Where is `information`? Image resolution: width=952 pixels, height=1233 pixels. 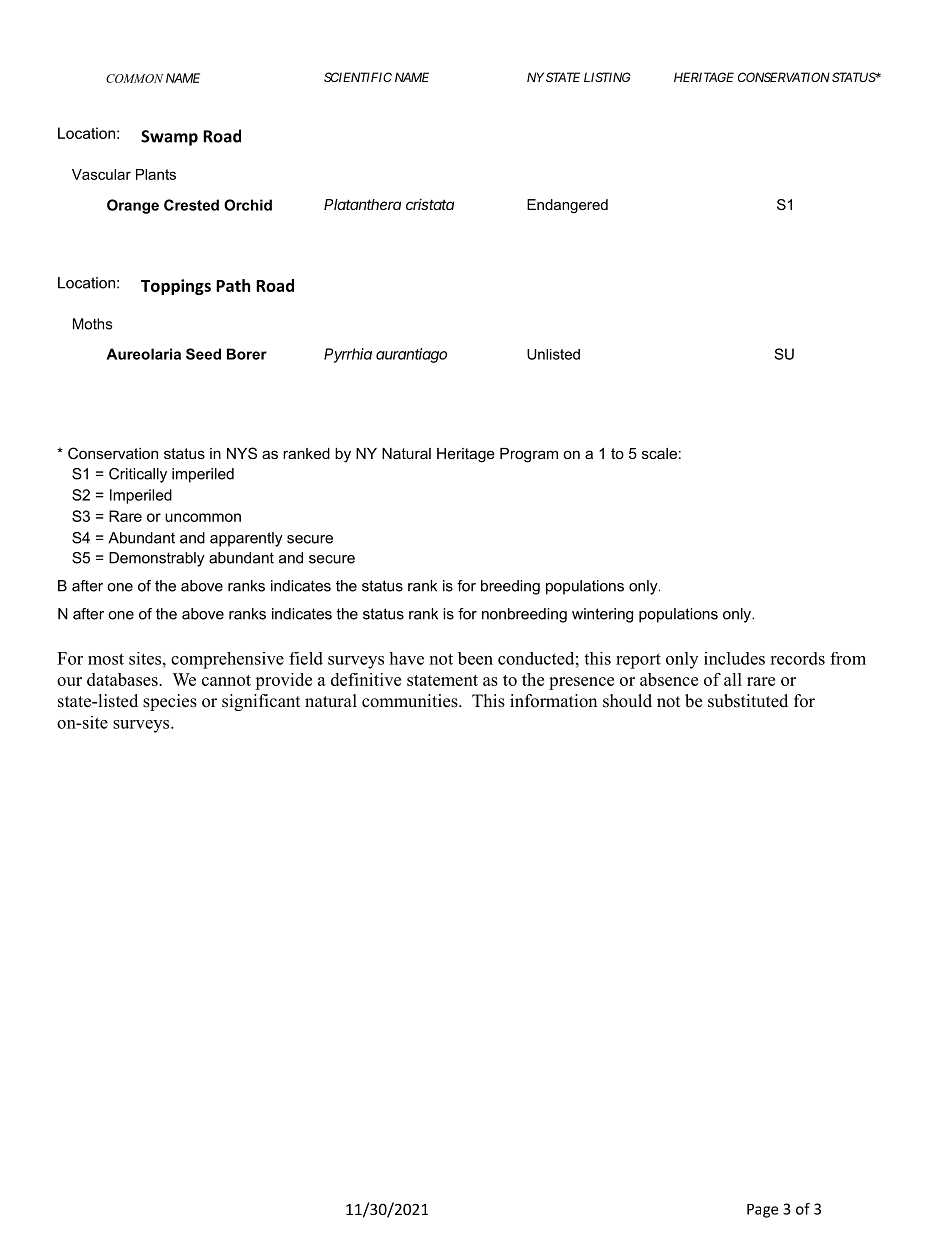
information is located at coordinates (553, 701).
